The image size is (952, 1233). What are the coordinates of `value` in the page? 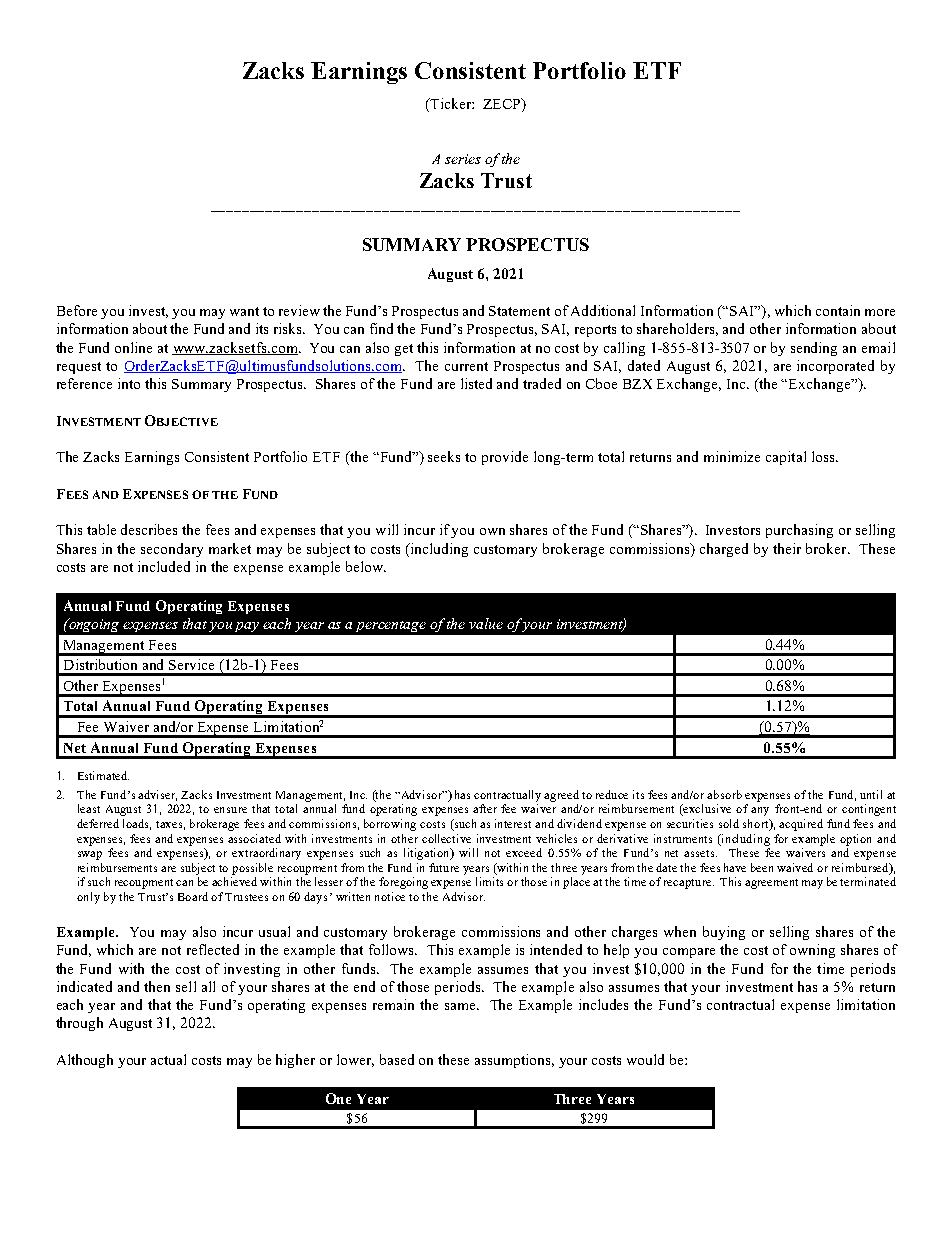 It's located at (486, 623).
